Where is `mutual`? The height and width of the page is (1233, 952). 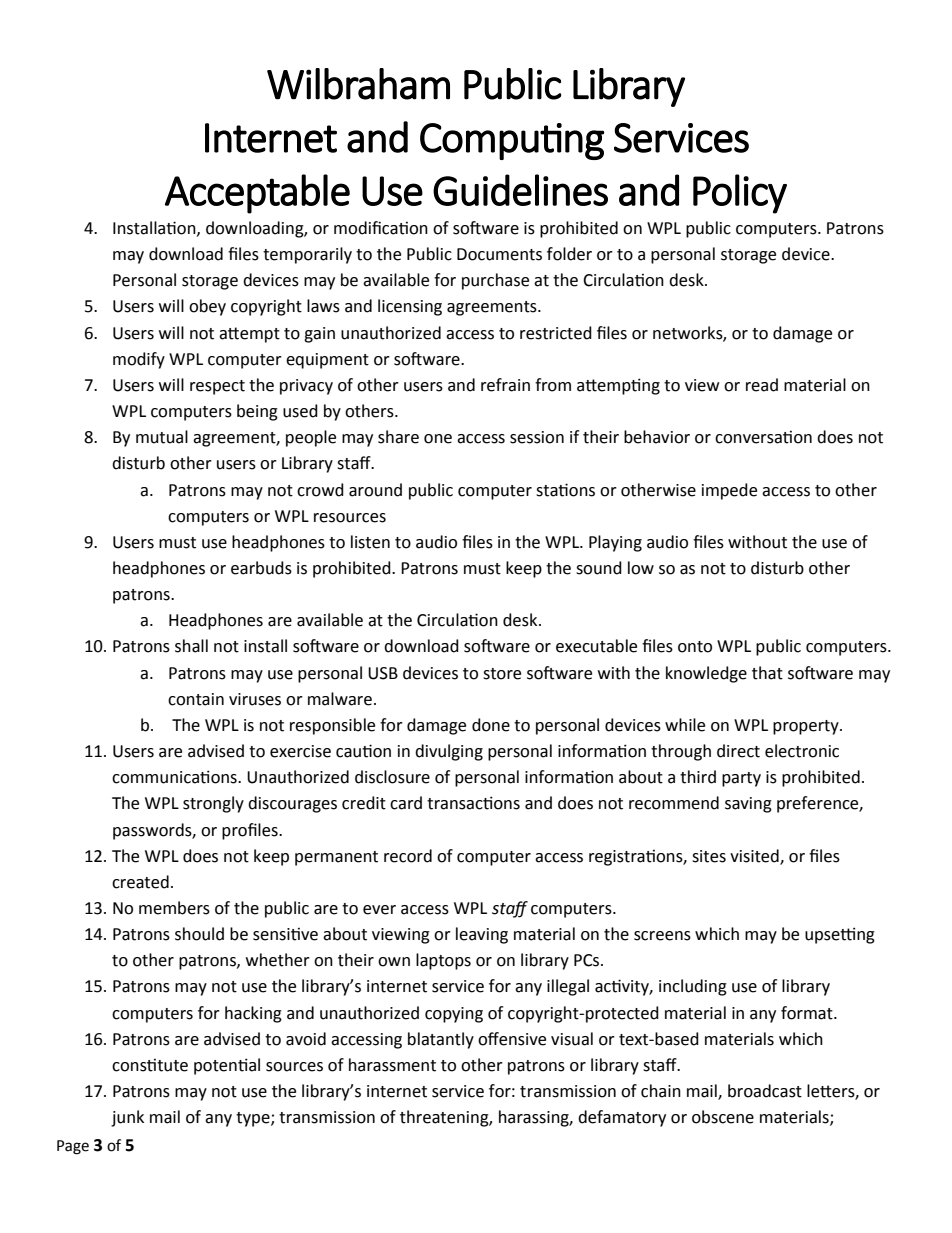 mutual is located at coordinates (162, 437).
